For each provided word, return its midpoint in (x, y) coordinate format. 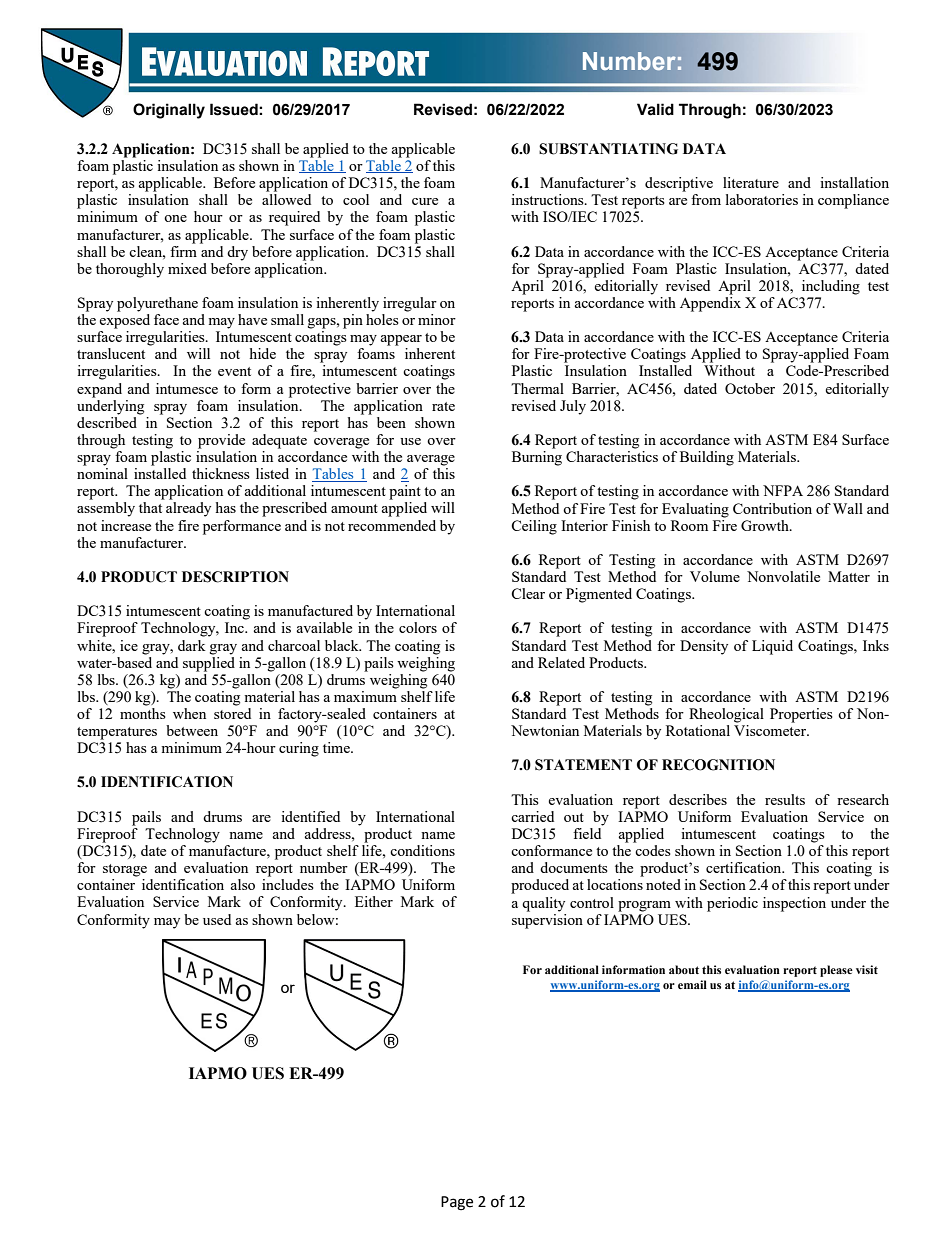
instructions (548, 199)
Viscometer (771, 730)
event (234, 371)
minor (437, 319)
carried (532, 816)
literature (751, 182)
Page (457, 1203)
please (836, 971)
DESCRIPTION (235, 577)
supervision (547, 920)
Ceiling (534, 527)
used (217, 919)
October (750, 388)
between (192, 730)
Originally (169, 111)
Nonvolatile (783, 576)
